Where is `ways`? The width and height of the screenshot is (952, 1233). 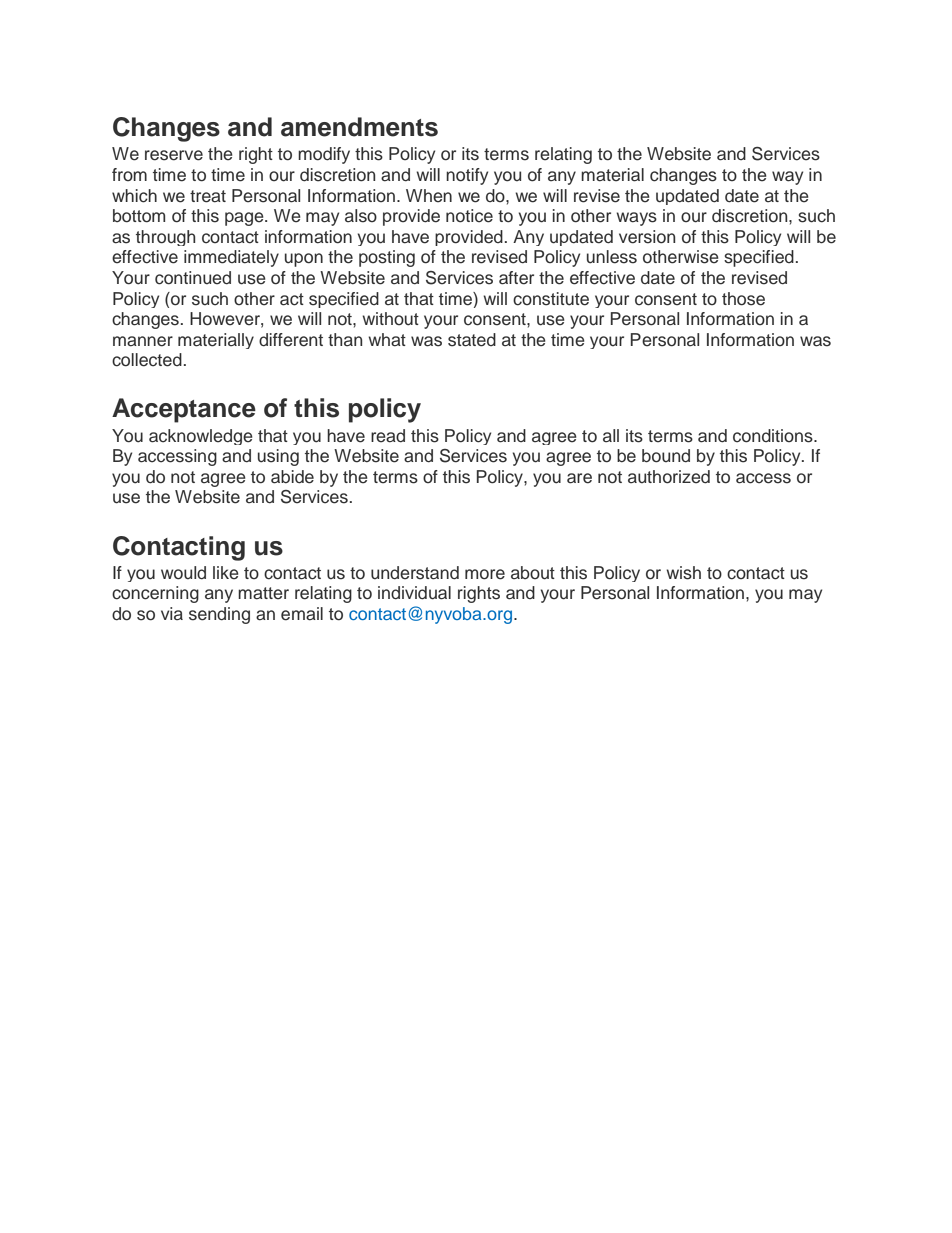 ways is located at coordinates (636, 219).
